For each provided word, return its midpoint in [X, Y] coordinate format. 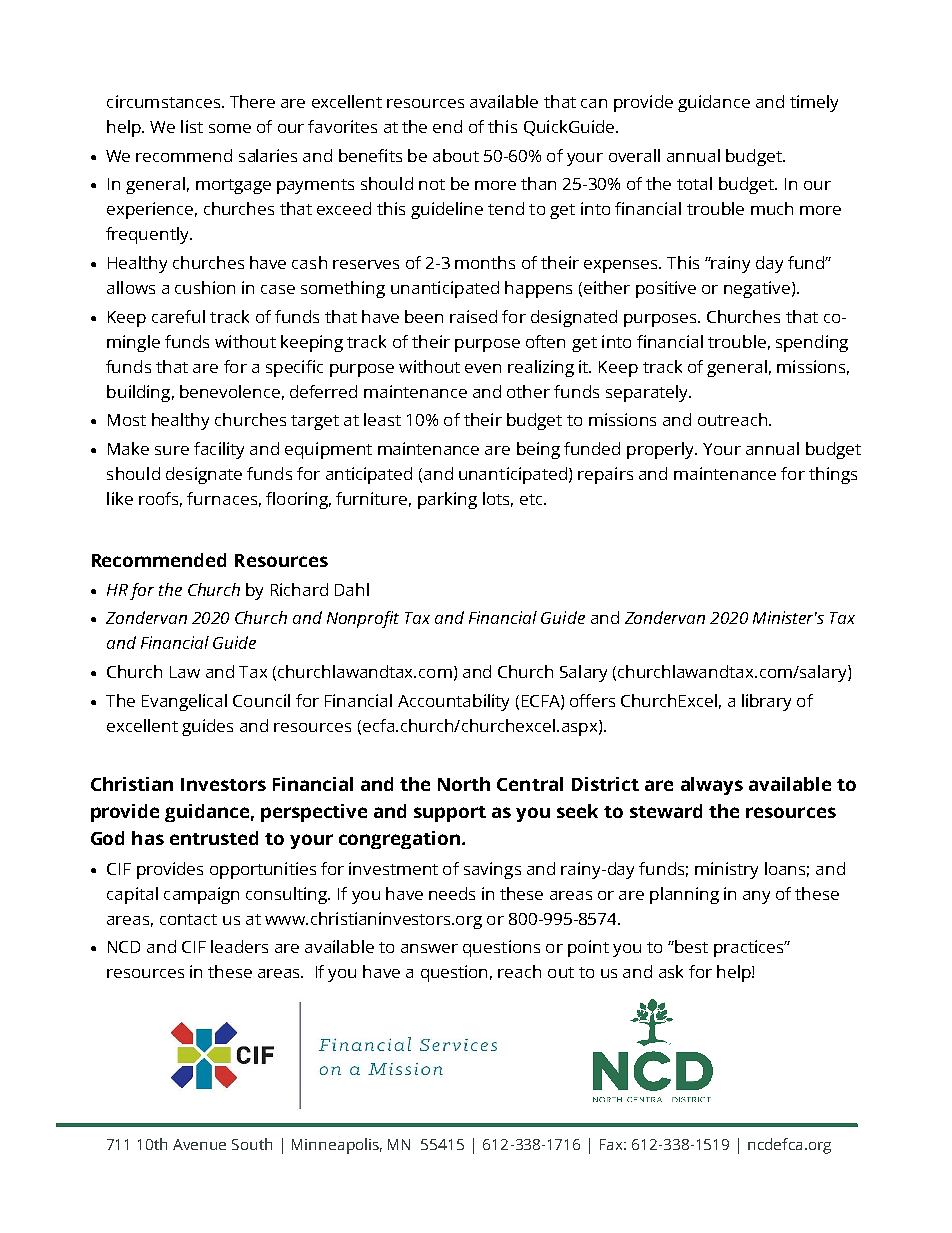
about [456, 155]
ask [671, 971]
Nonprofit [363, 619]
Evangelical [184, 702]
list [192, 126]
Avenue [199, 1144]
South [252, 1144]
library [766, 702]
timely [814, 103]
